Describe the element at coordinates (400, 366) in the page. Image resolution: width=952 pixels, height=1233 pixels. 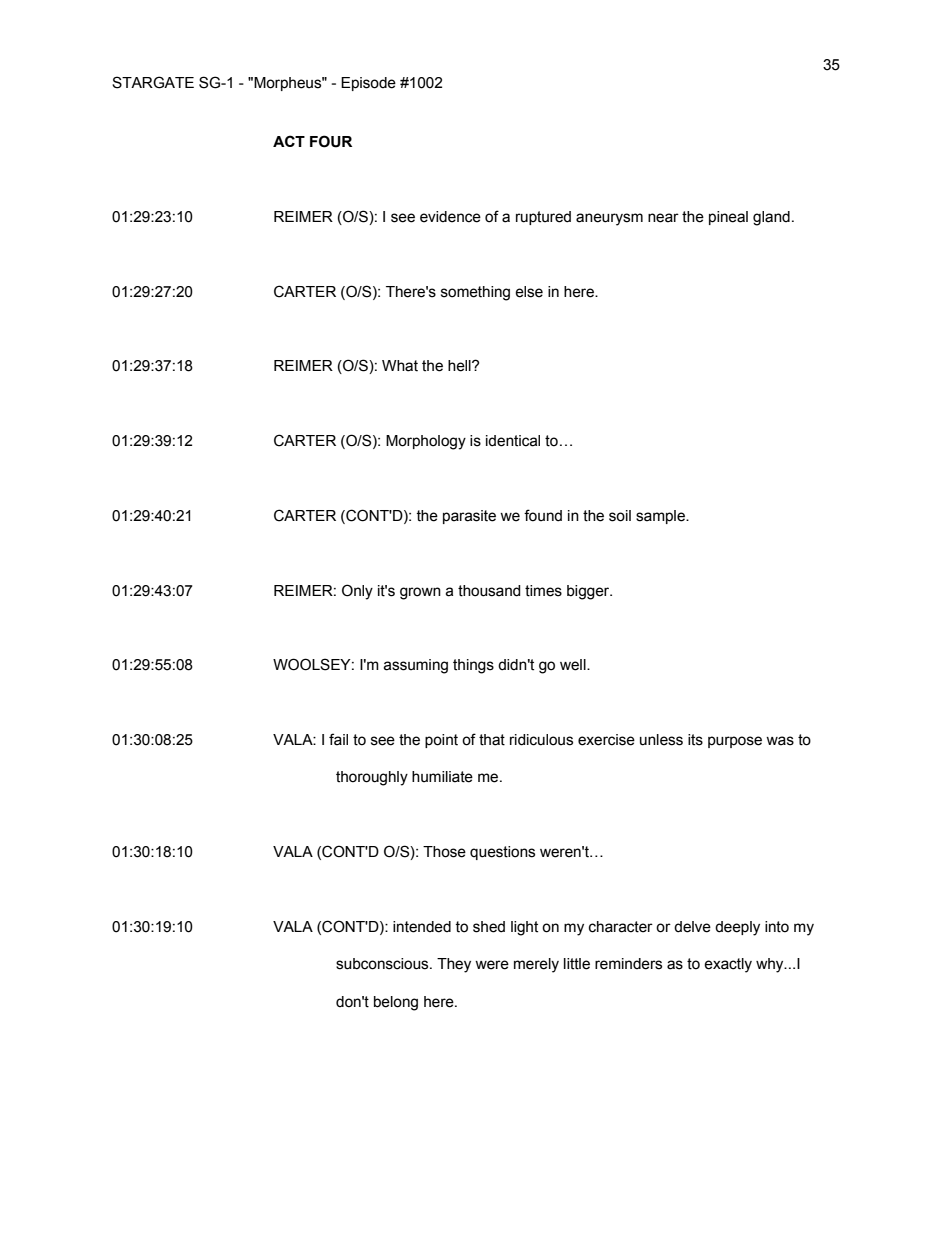
I see `What` at that location.
